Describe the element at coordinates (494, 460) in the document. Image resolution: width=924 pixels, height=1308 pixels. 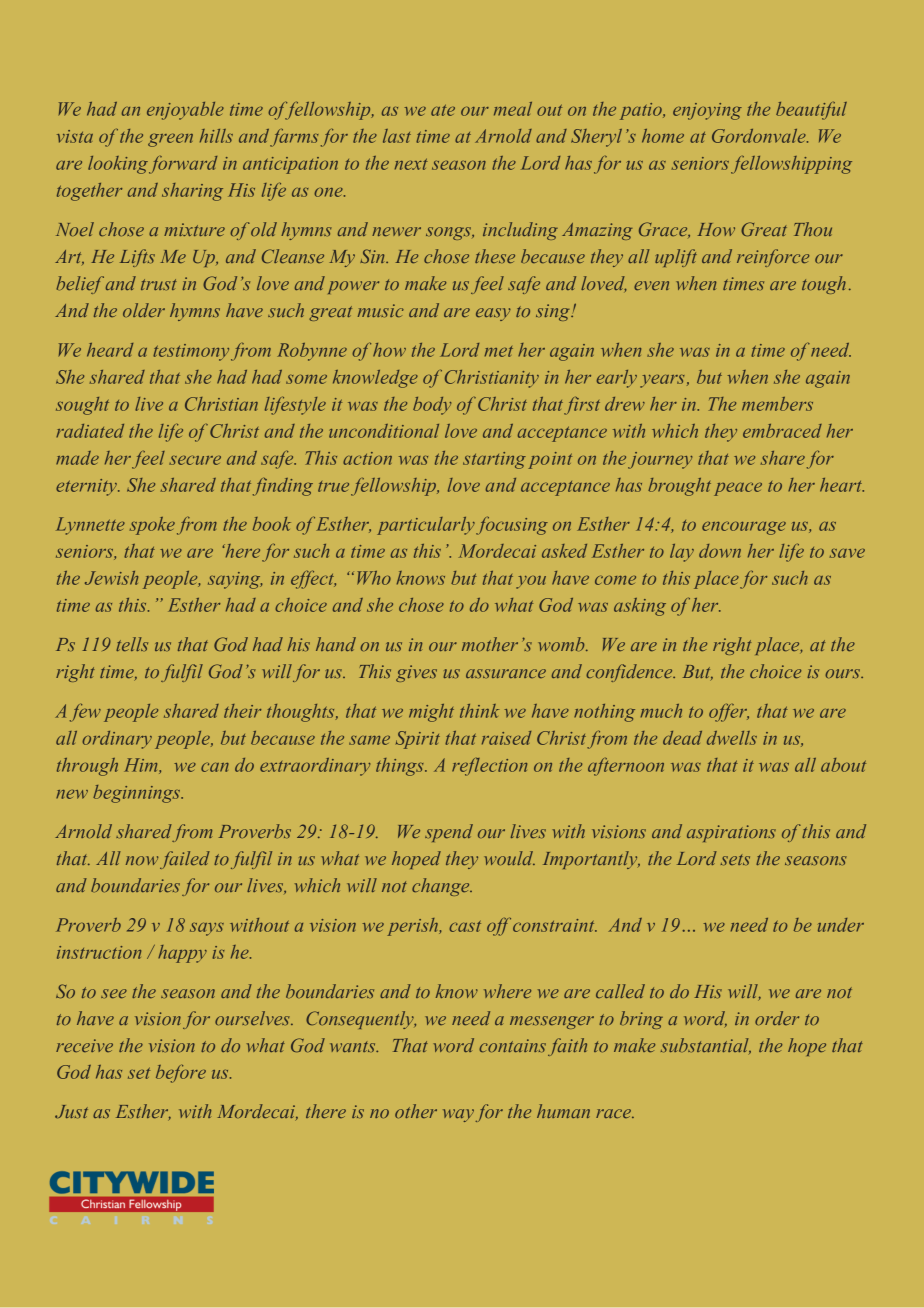
I see `starting` at that location.
